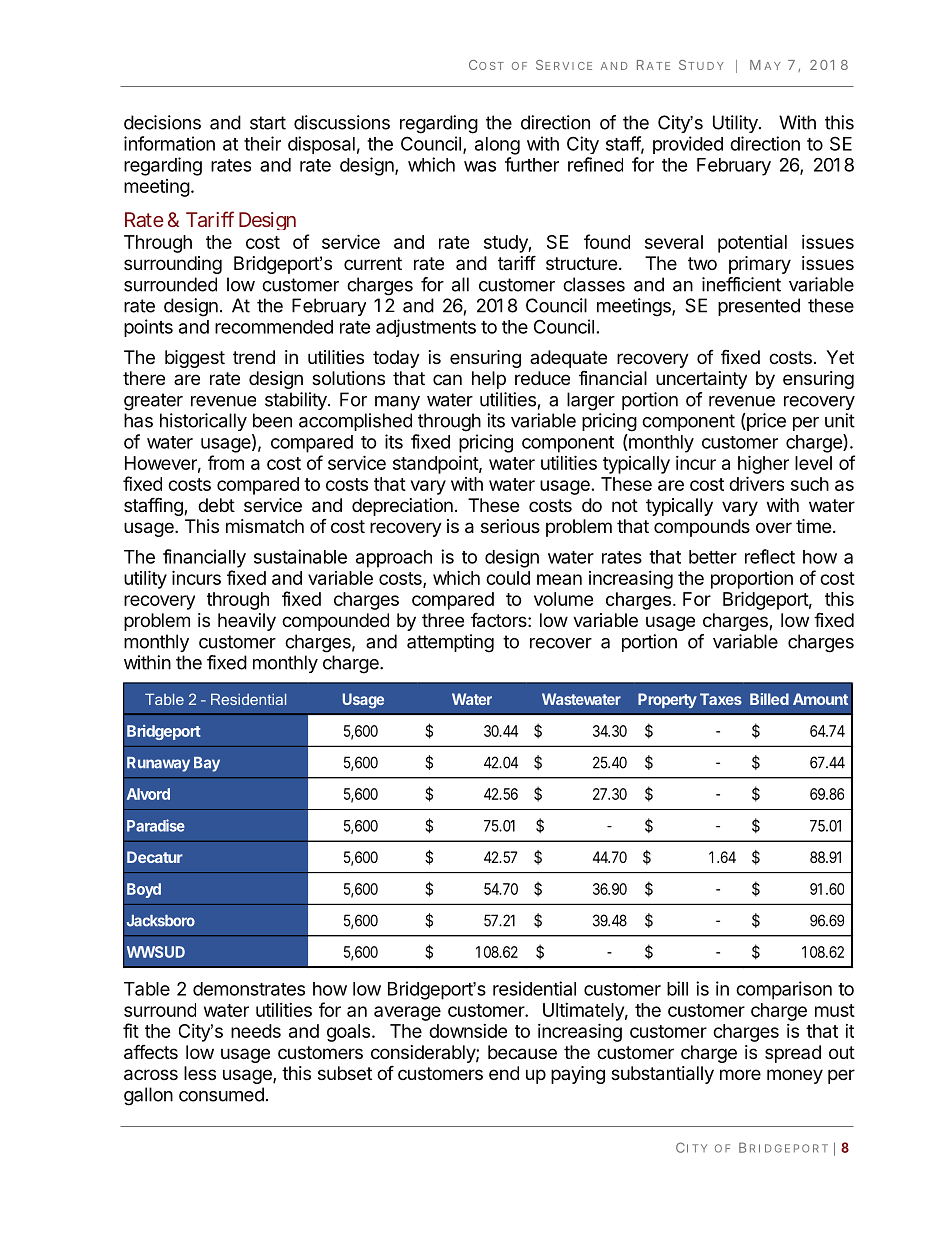 The image size is (952, 1233). What do you see at coordinates (688, 145) in the image?
I see `provided` at bounding box center [688, 145].
